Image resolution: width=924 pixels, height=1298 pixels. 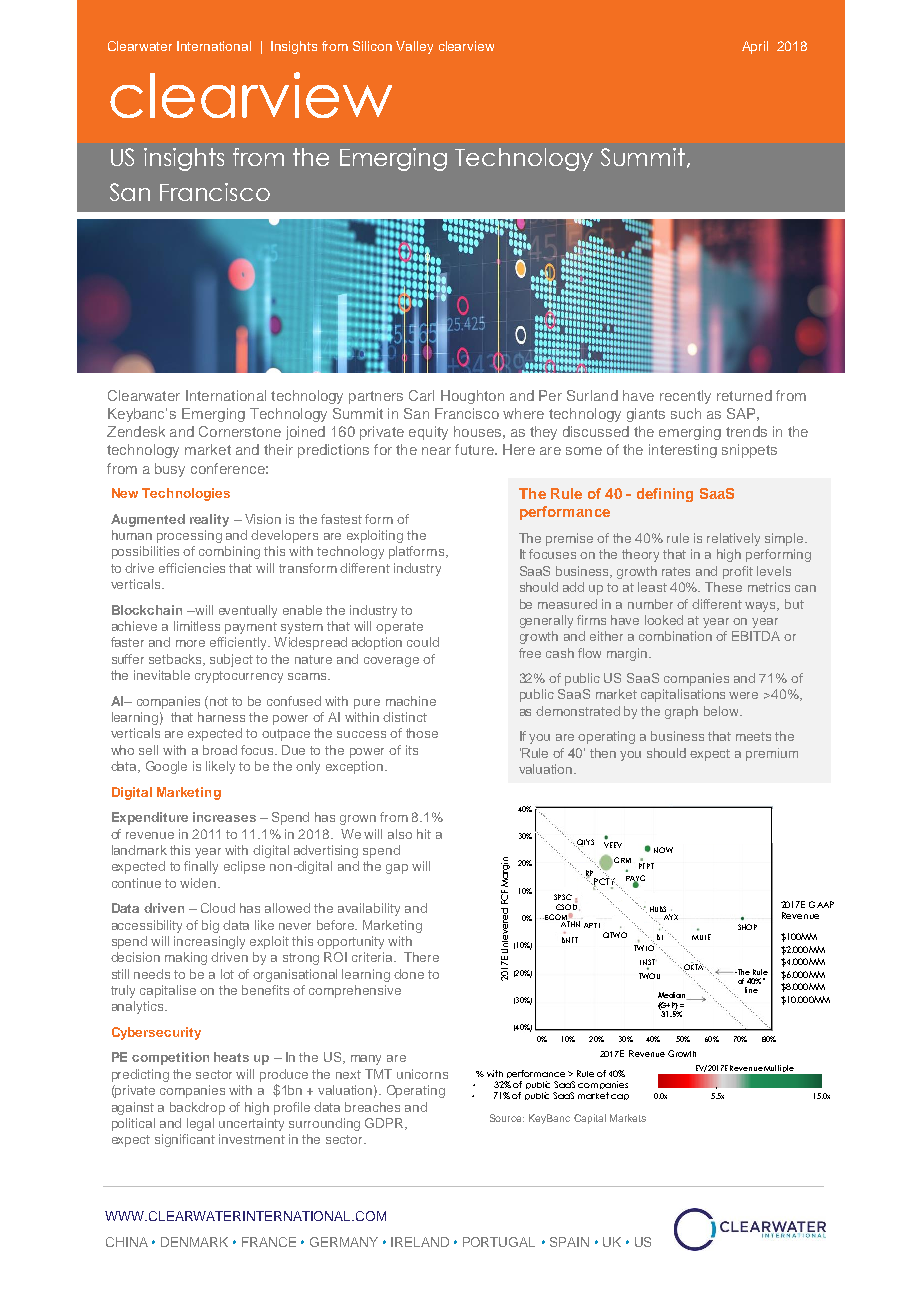 I want to click on hit, so click(x=424, y=834).
